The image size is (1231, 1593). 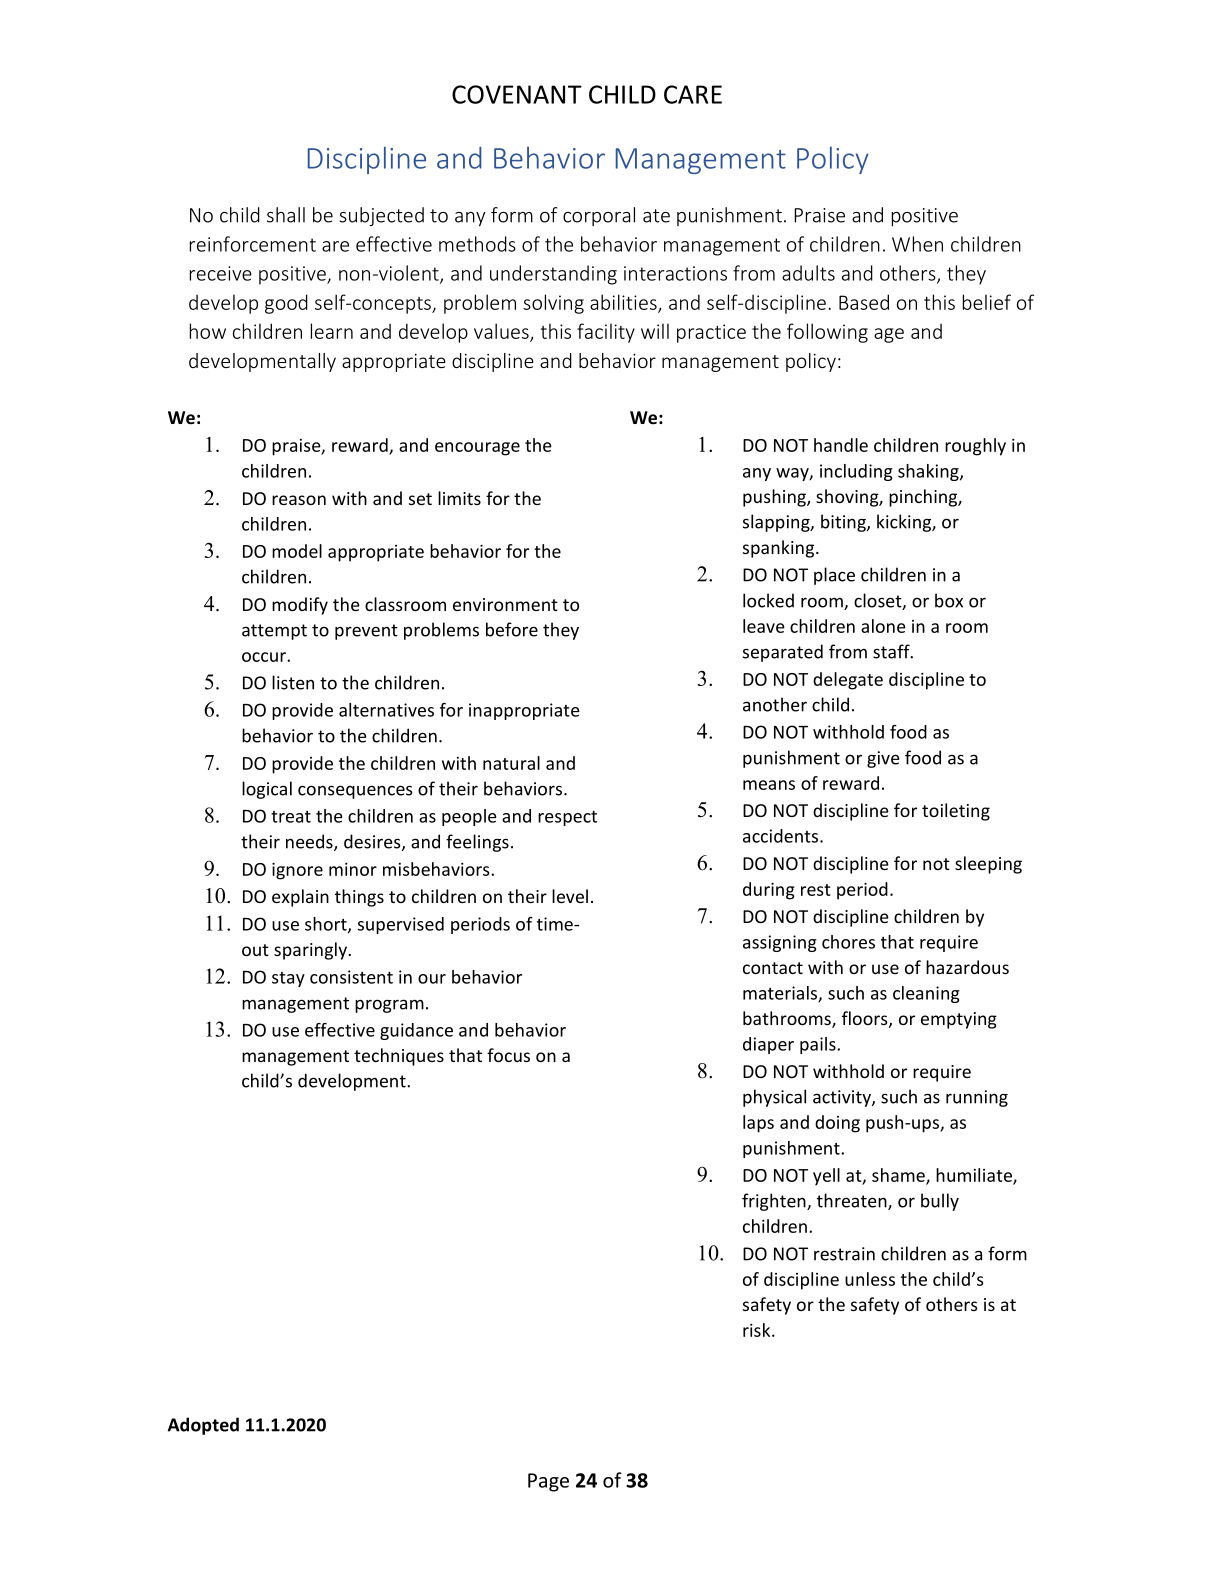 What do you see at coordinates (917, 244) in the screenshot?
I see `When` at bounding box center [917, 244].
